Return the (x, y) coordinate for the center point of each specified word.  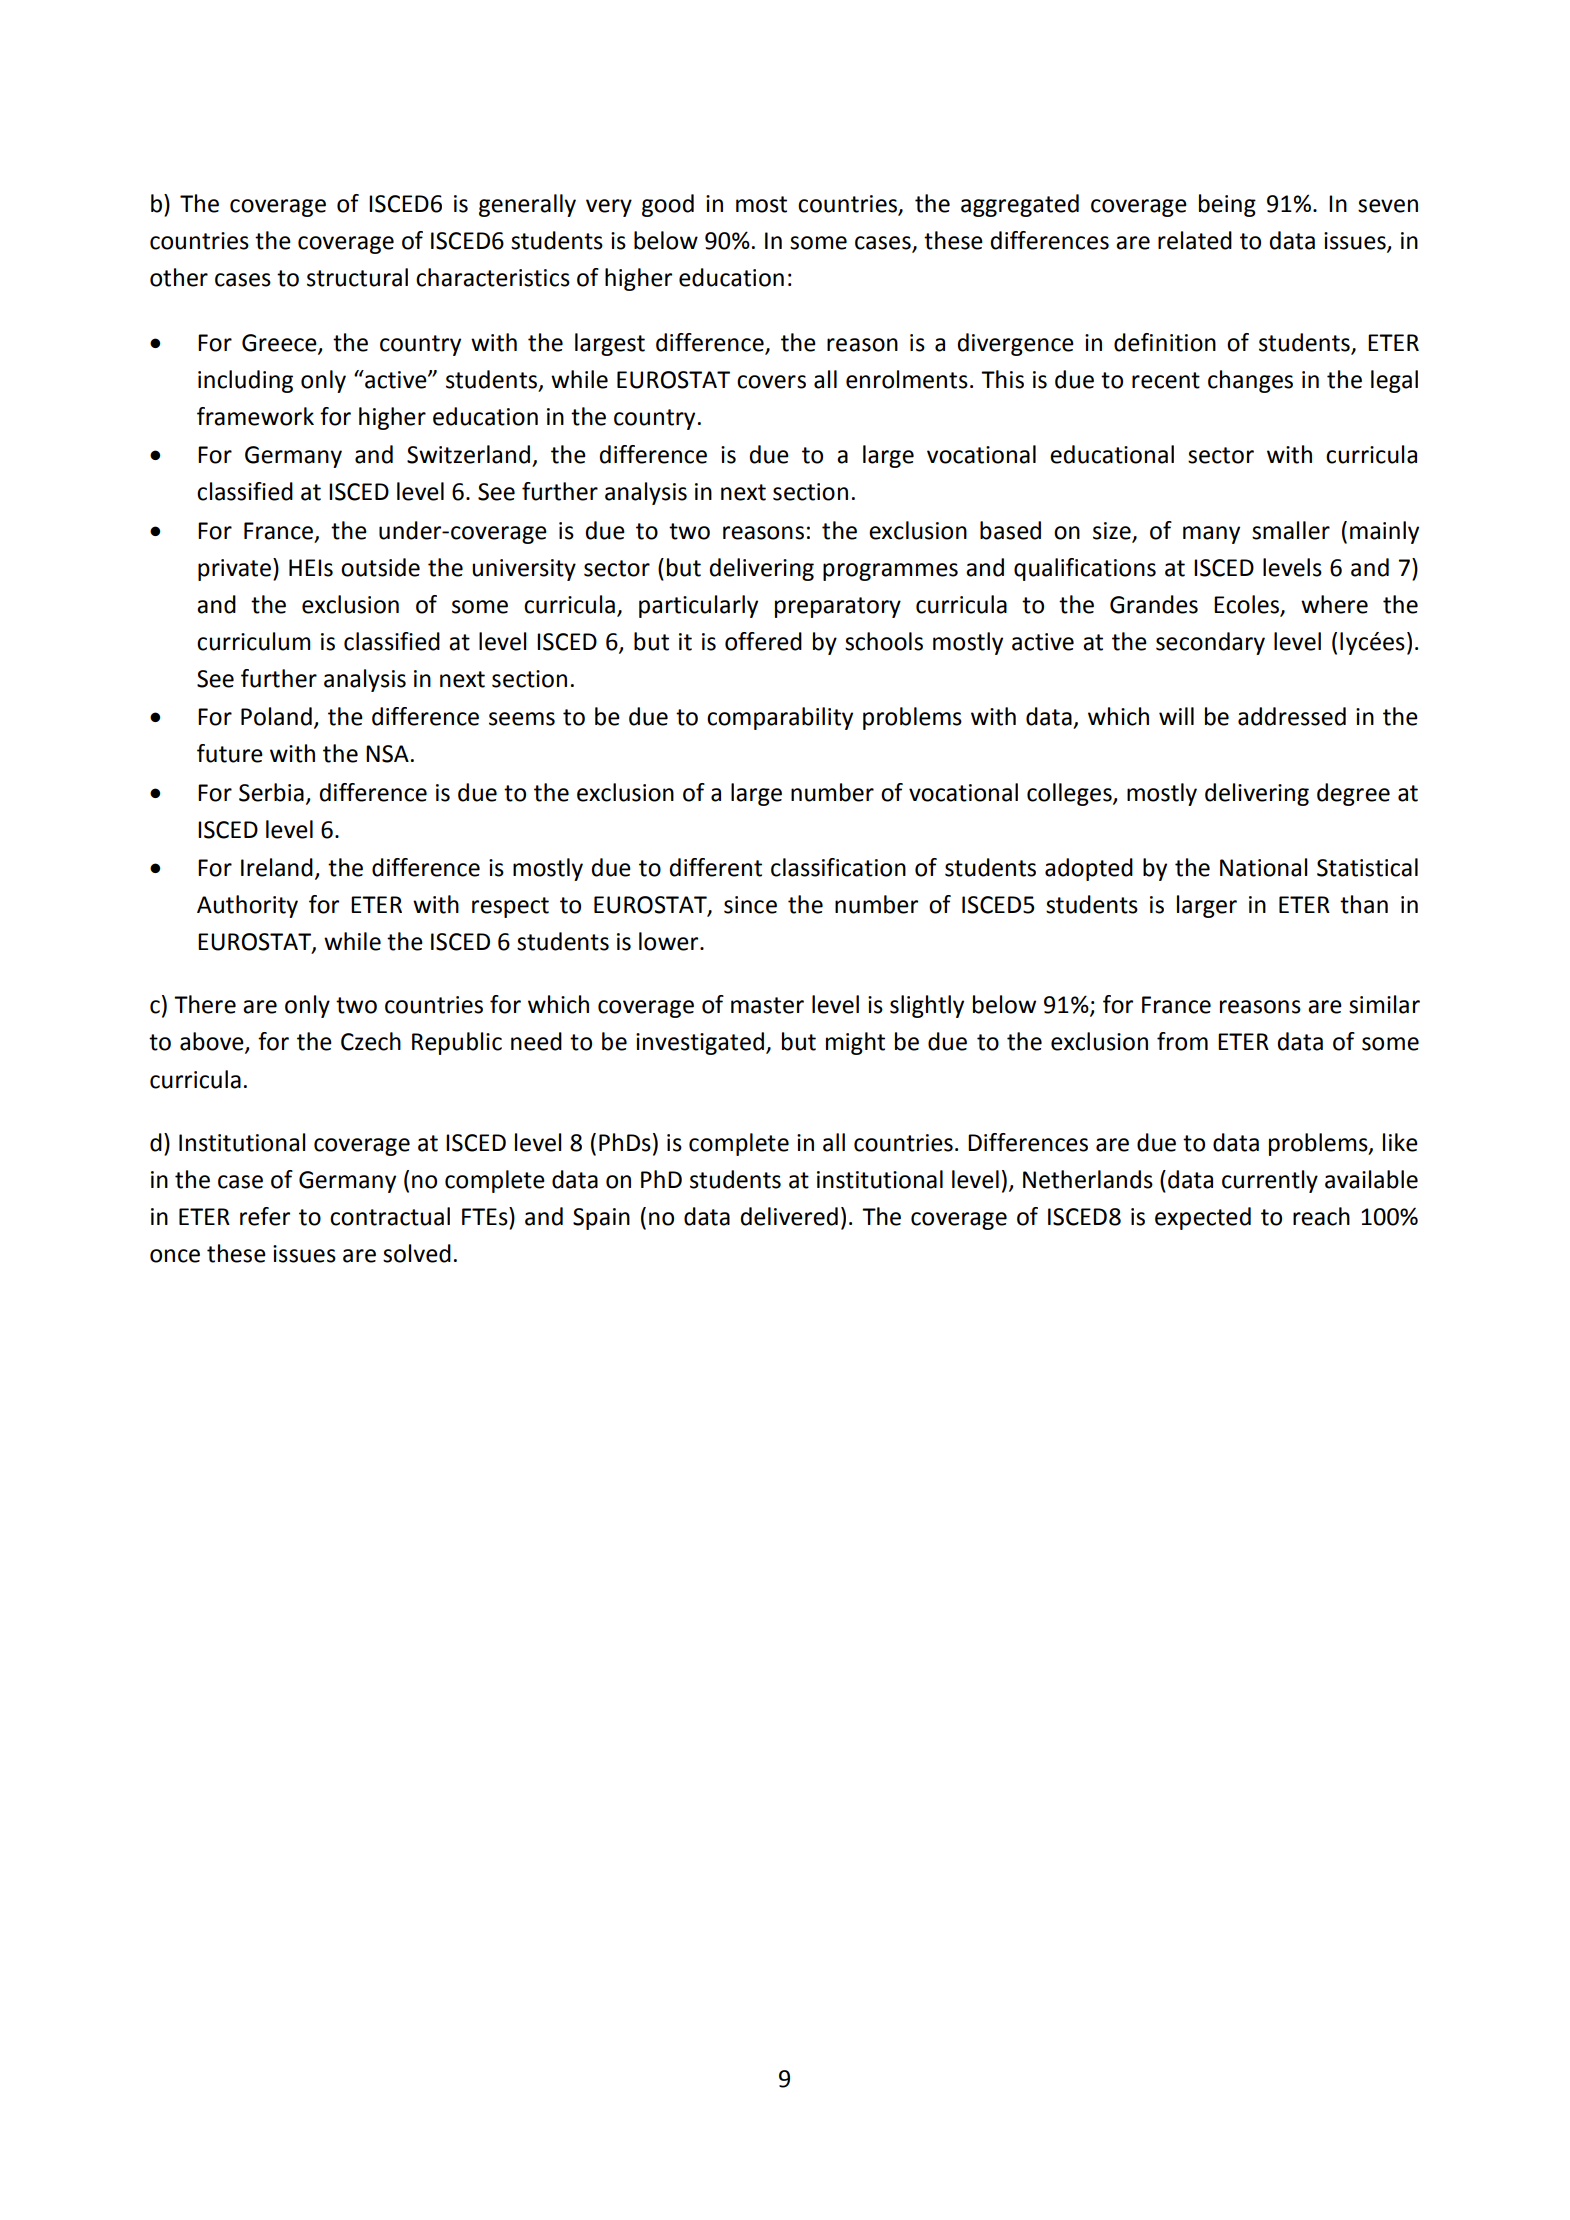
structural (357, 277)
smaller (1291, 530)
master (767, 1005)
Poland (276, 716)
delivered (789, 1216)
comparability (780, 718)
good (668, 205)
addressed (1292, 716)
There (205, 1004)
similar (1384, 1004)
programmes (890, 572)
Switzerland (468, 454)
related (1195, 240)
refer (265, 1216)
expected (1203, 1218)
